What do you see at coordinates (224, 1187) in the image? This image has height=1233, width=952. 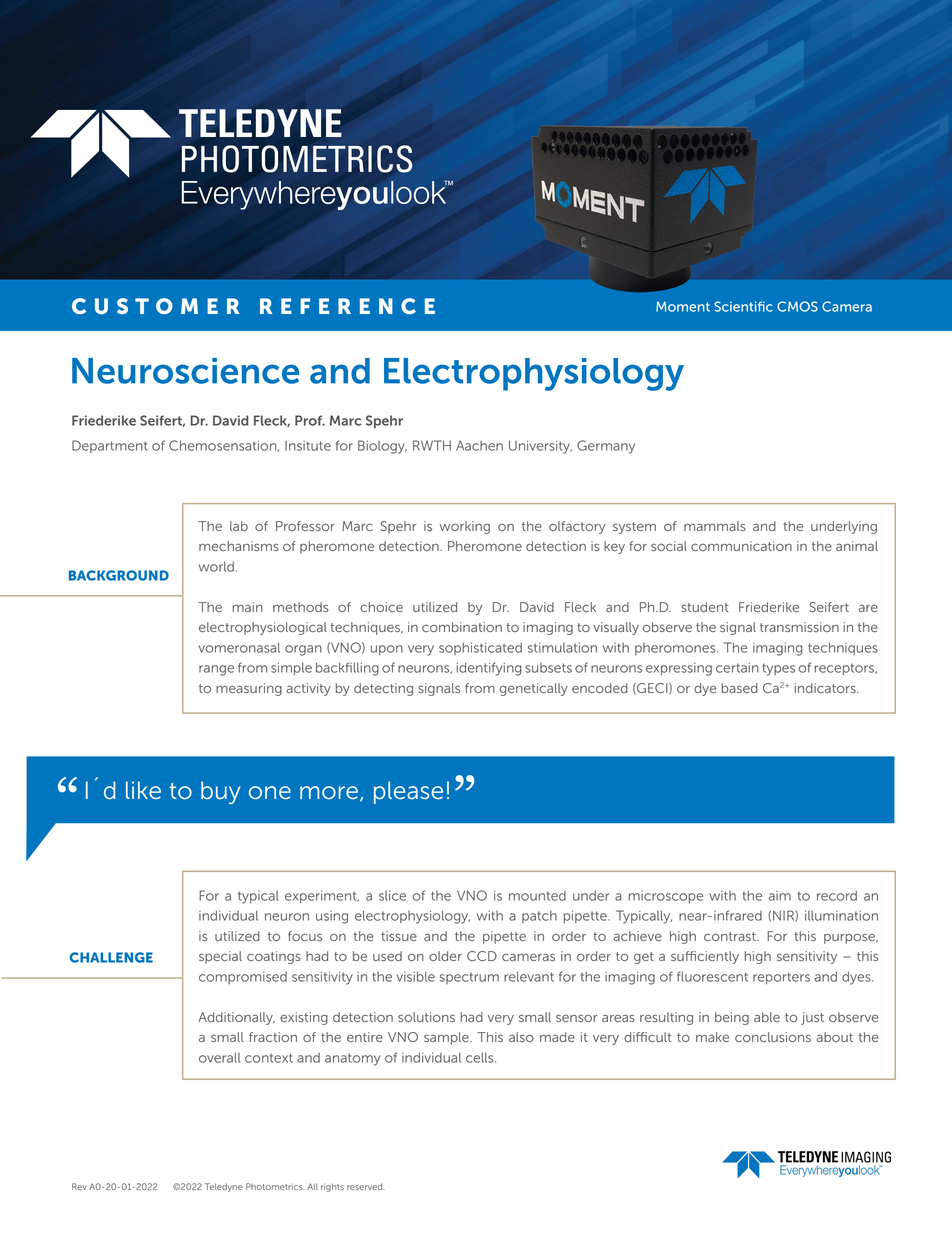 I see `Teledyne` at bounding box center [224, 1187].
